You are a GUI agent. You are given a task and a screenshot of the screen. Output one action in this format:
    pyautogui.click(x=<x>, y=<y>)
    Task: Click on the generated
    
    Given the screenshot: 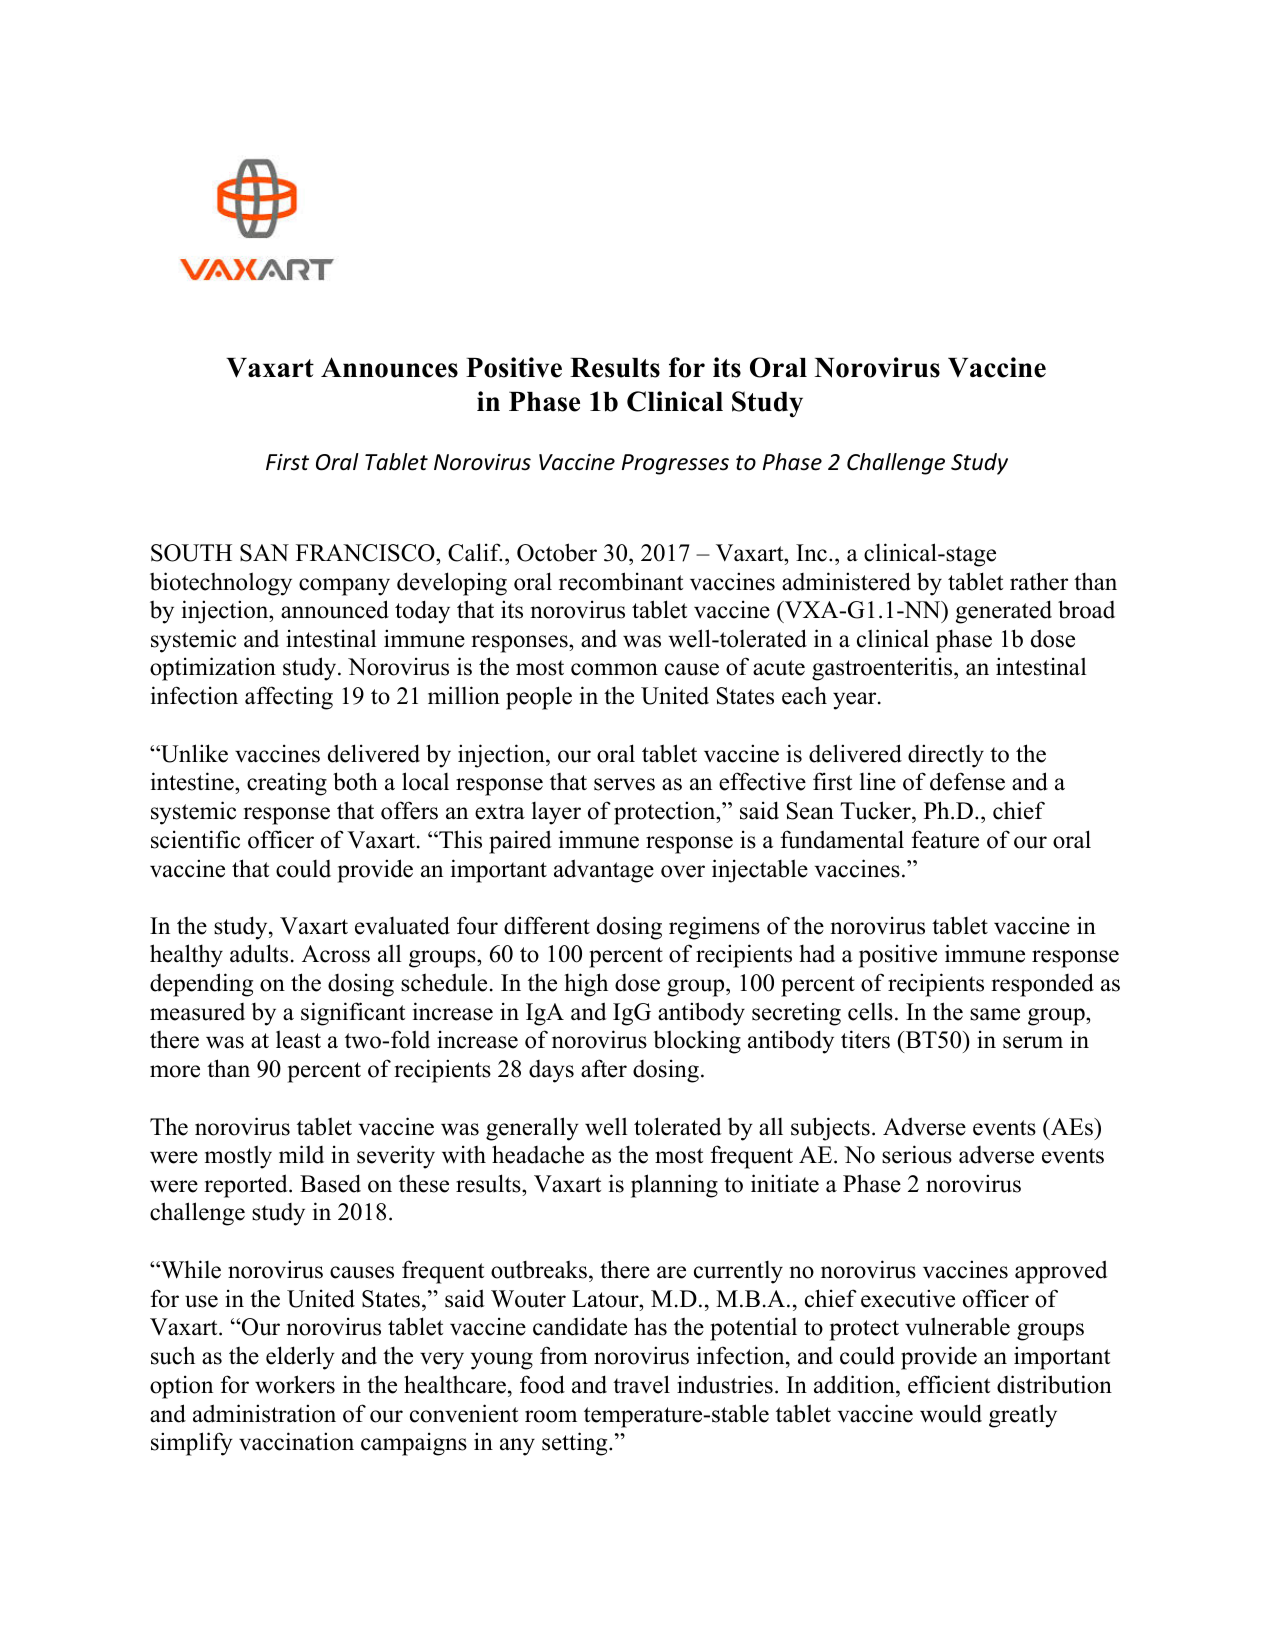 What is the action you would take?
    pyautogui.click(x=1004, y=612)
